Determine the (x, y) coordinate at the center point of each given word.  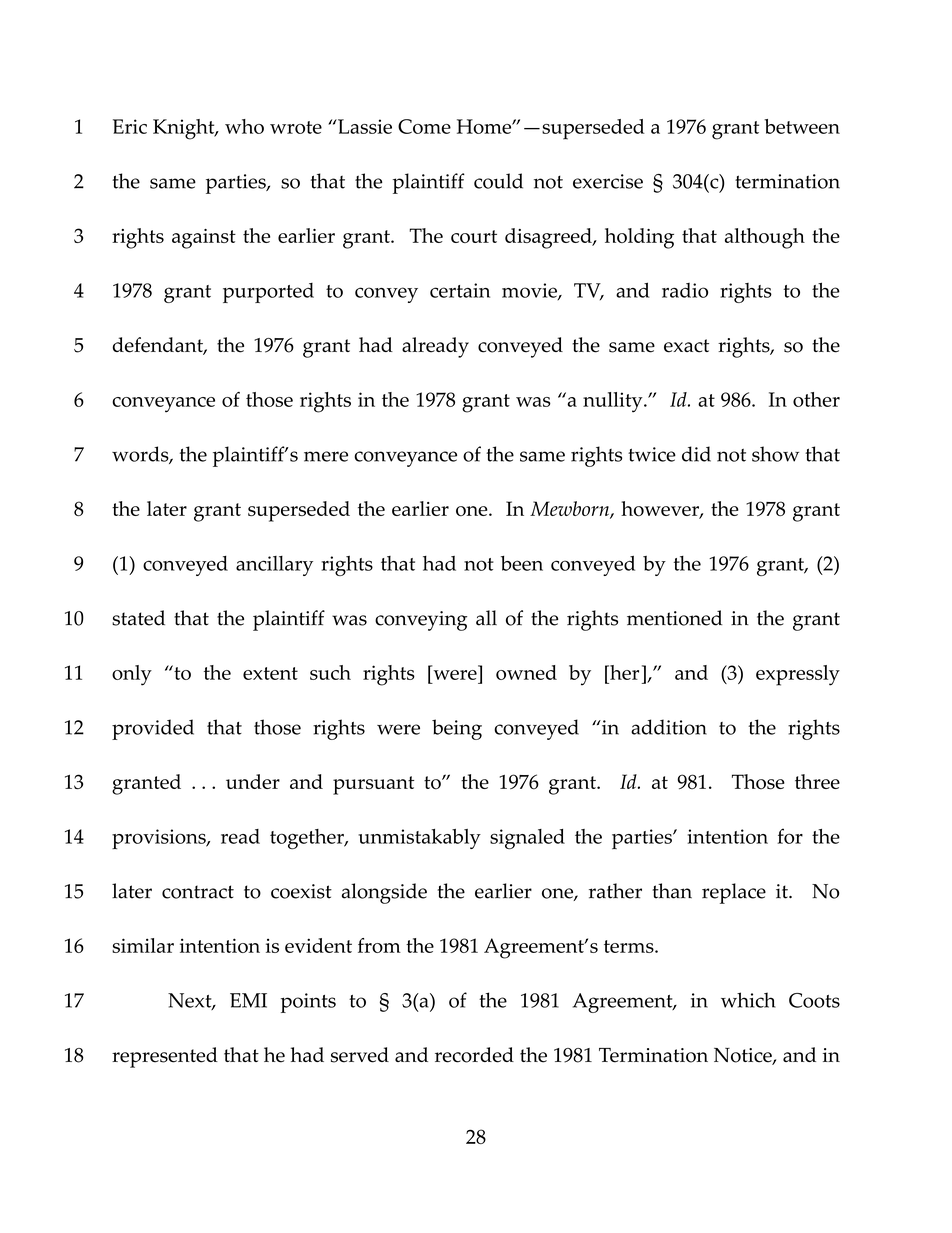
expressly (798, 675)
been (522, 563)
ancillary (274, 566)
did (696, 454)
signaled (527, 839)
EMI (248, 1000)
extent (270, 673)
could (498, 181)
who (244, 126)
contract (198, 892)
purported (268, 293)
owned (526, 672)
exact (686, 346)
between (802, 126)
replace (734, 893)
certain (460, 290)
